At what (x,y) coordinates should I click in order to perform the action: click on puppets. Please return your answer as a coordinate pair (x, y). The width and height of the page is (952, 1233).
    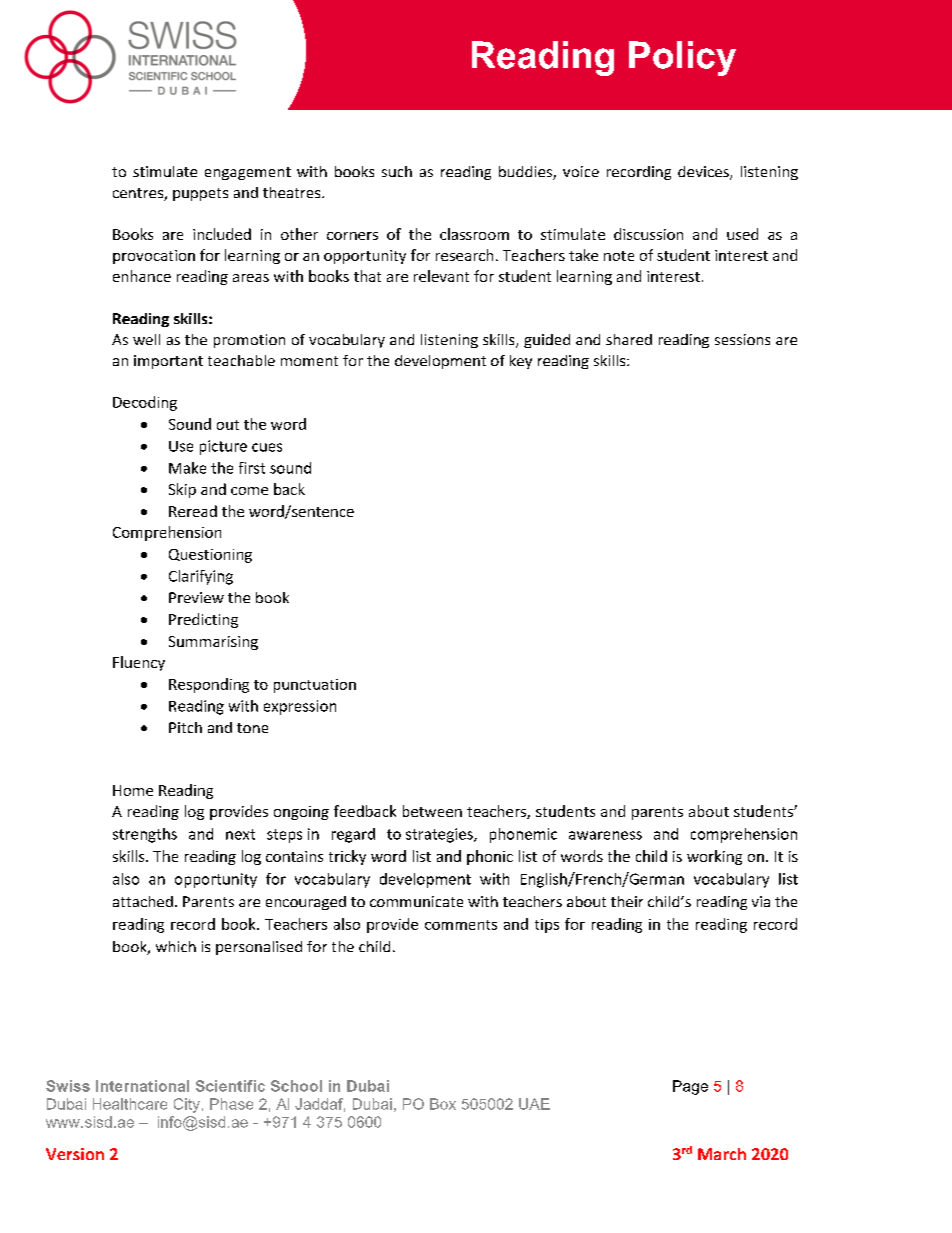
    Looking at the image, I should click on (200, 194).
